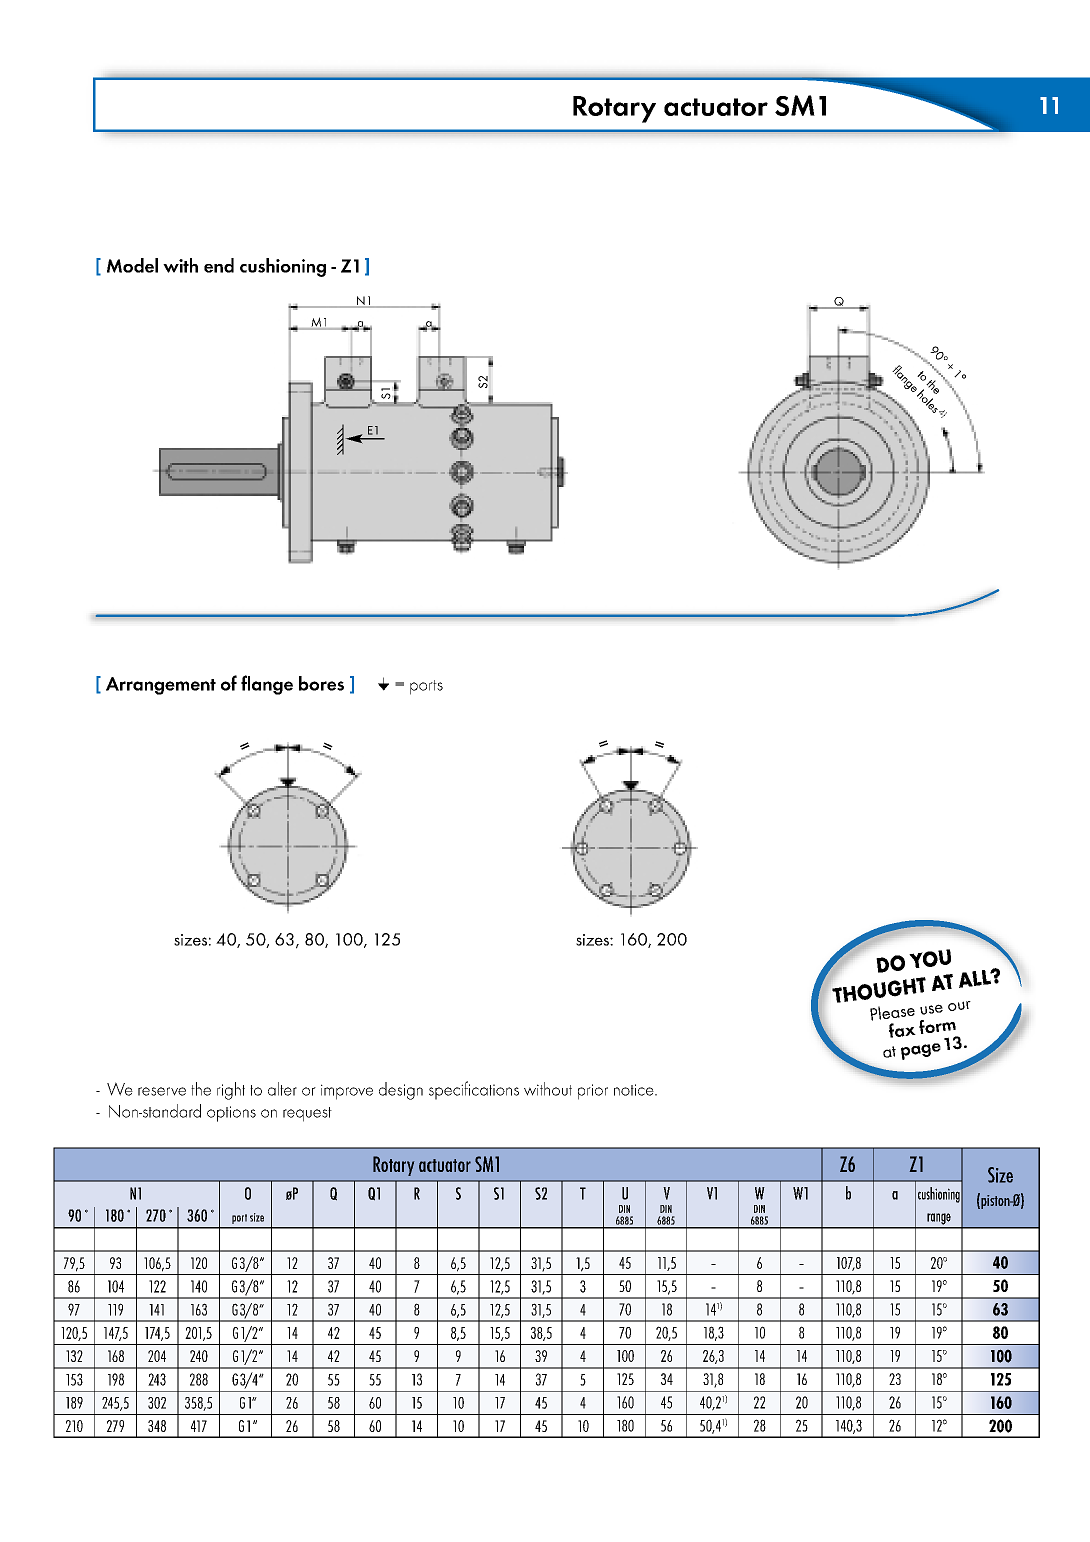  I want to click on design, so click(401, 1091).
